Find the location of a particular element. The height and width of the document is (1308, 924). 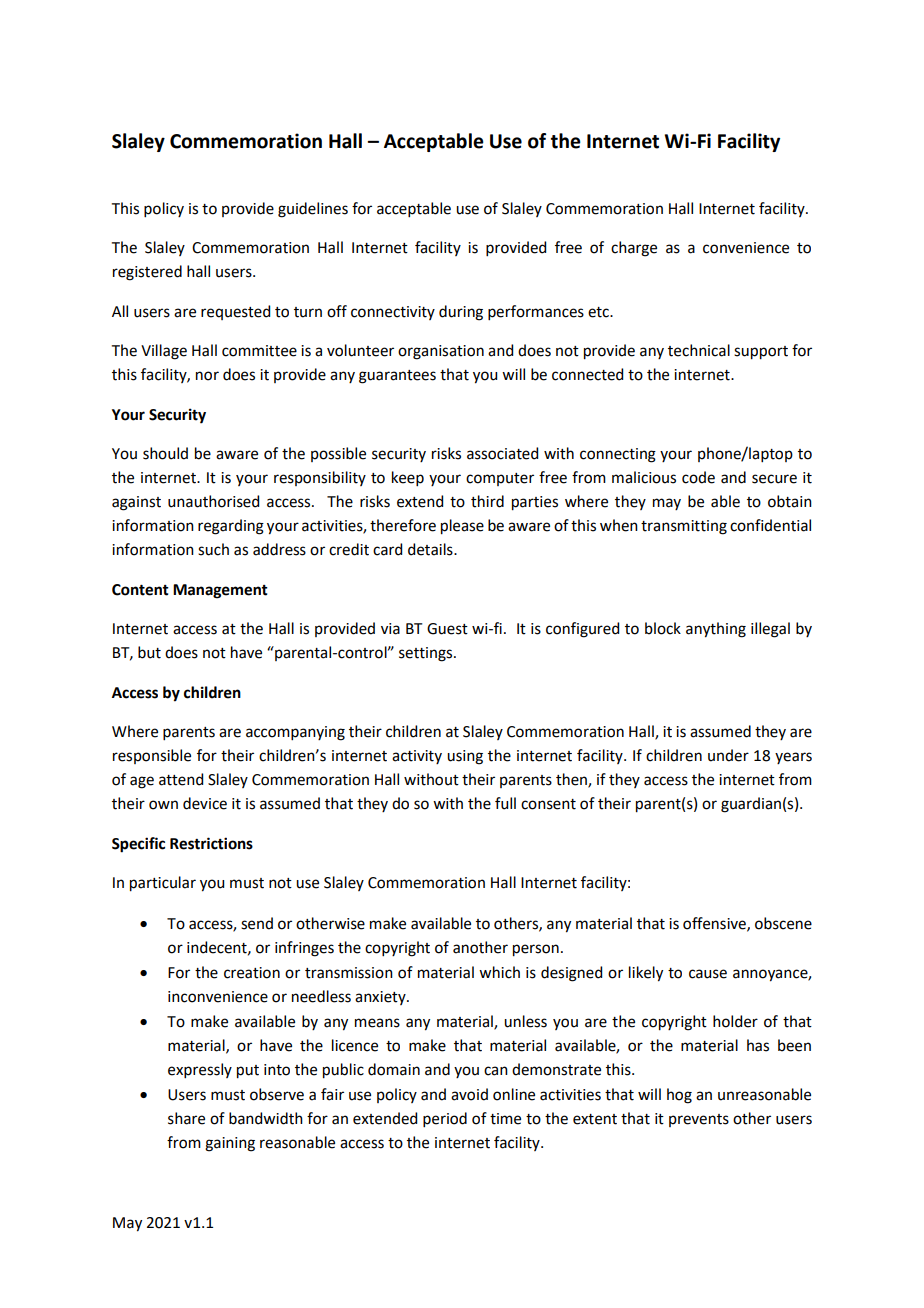

share is located at coordinates (186, 1118).
